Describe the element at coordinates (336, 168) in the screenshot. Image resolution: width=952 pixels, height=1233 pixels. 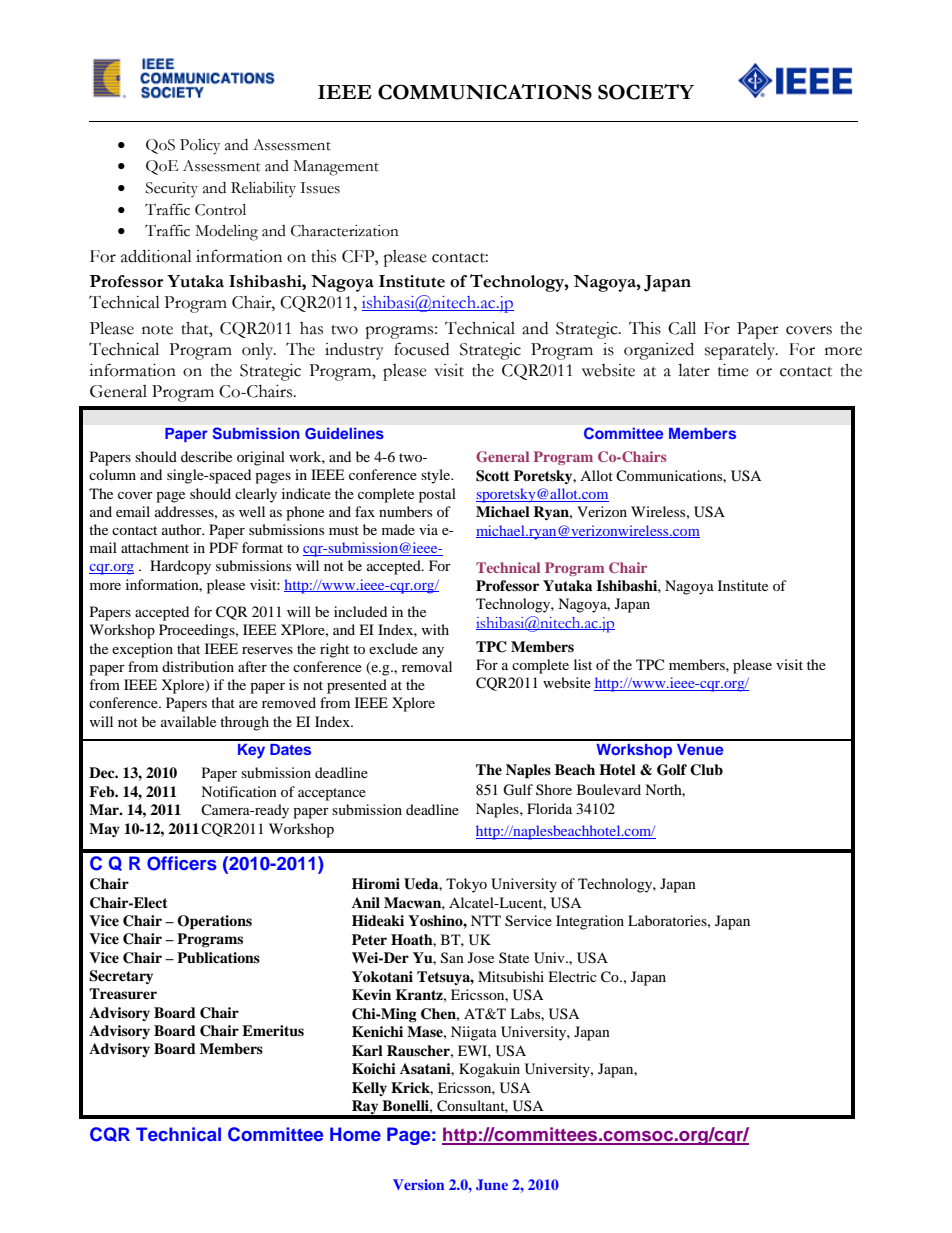
I see `Management` at that location.
